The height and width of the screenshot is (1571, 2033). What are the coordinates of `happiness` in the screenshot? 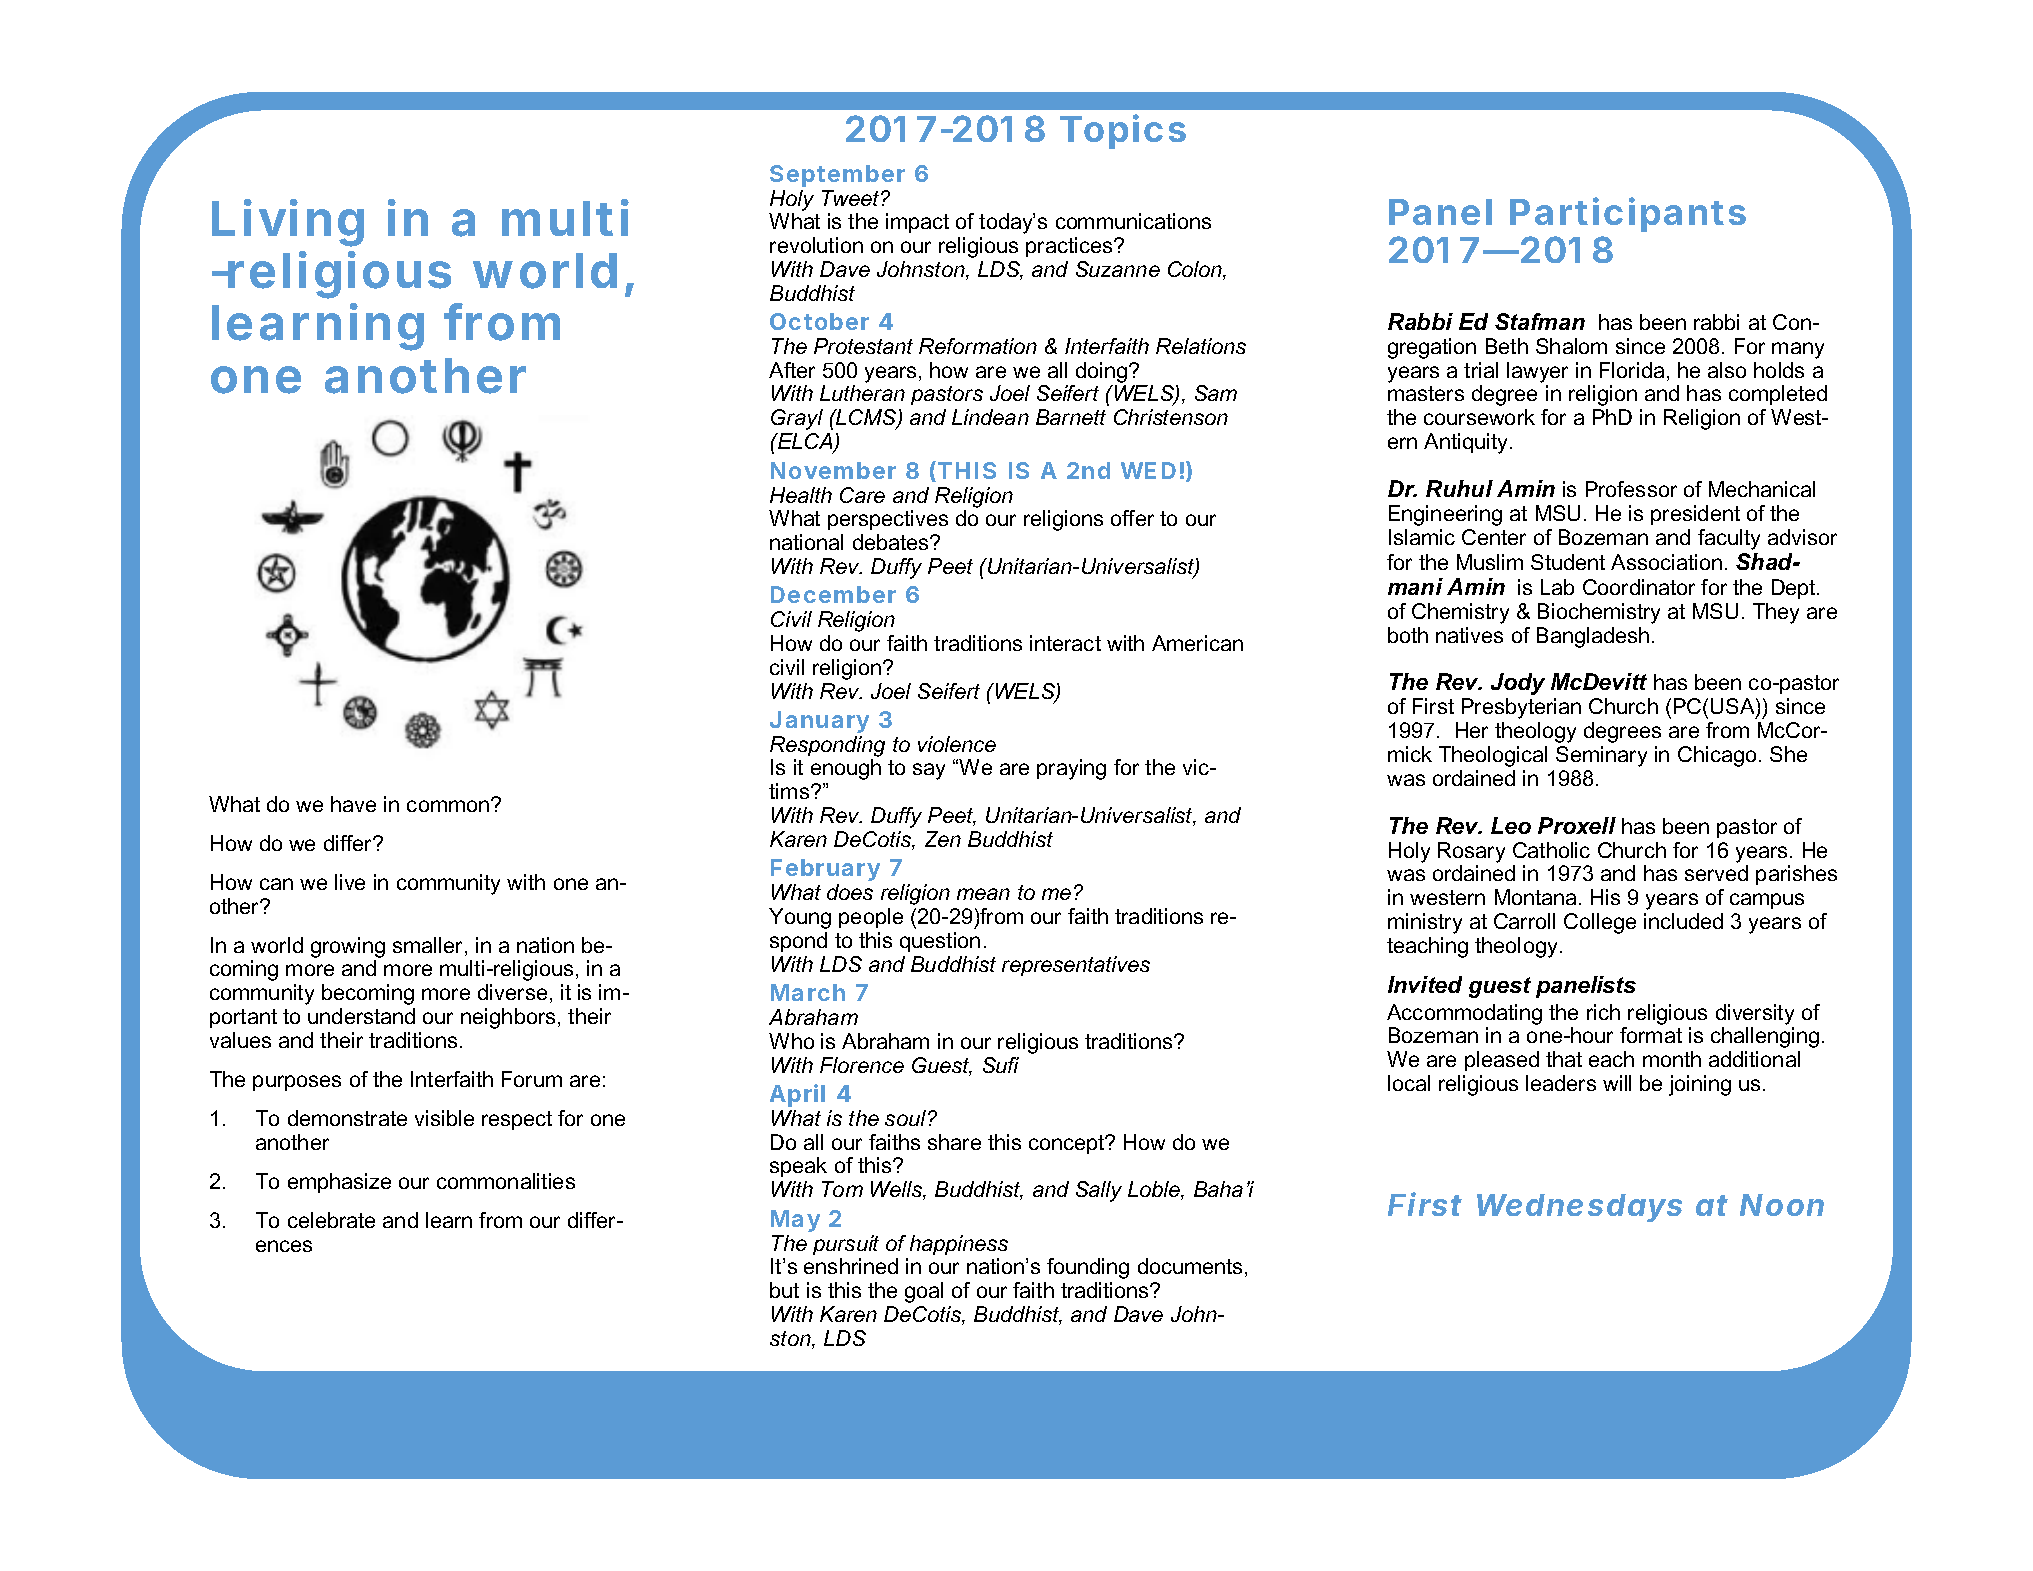 It's located at (959, 1245).
